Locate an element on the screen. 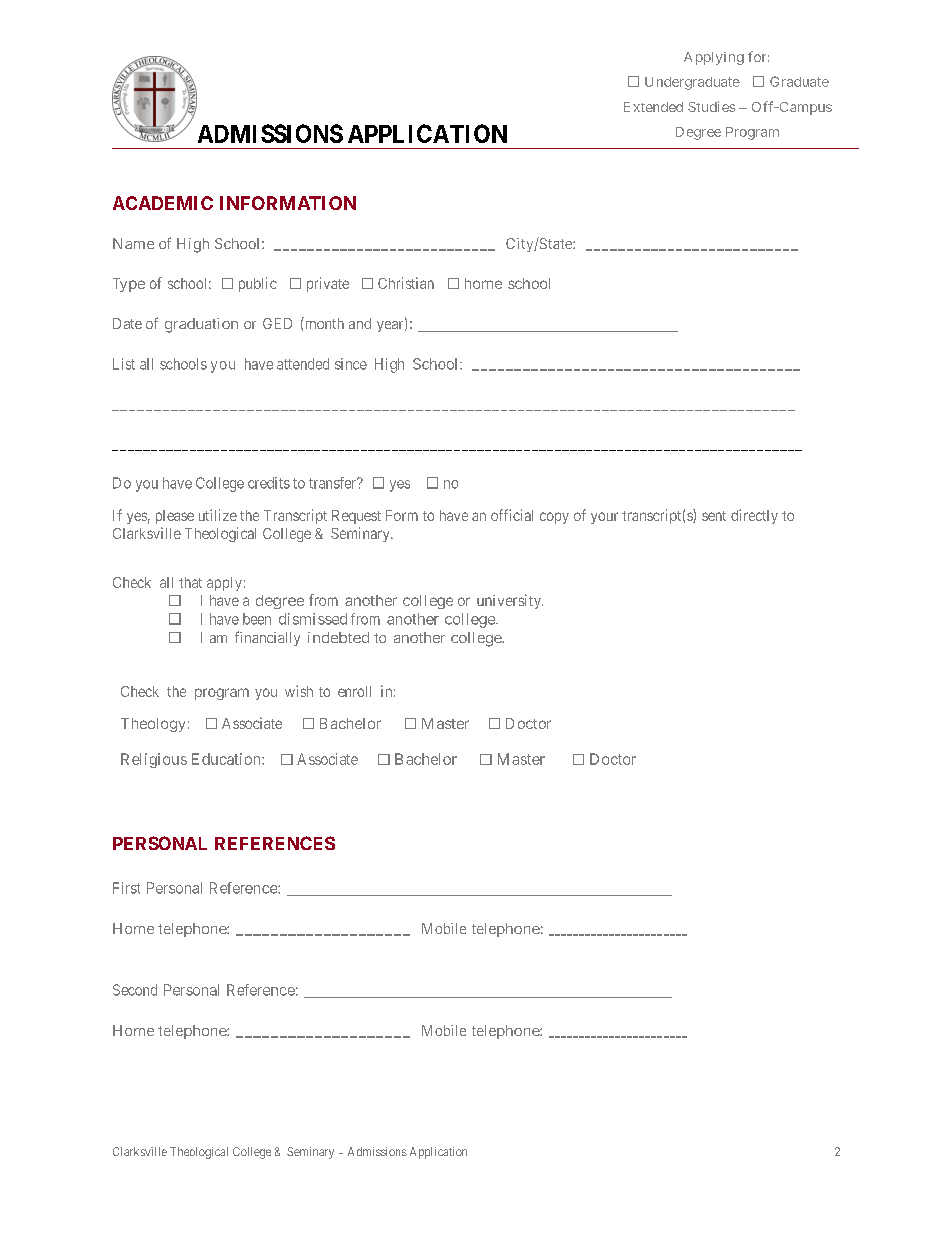 The width and height of the screenshot is (952, 1233). graduation is located at coordinates (201, 325).
